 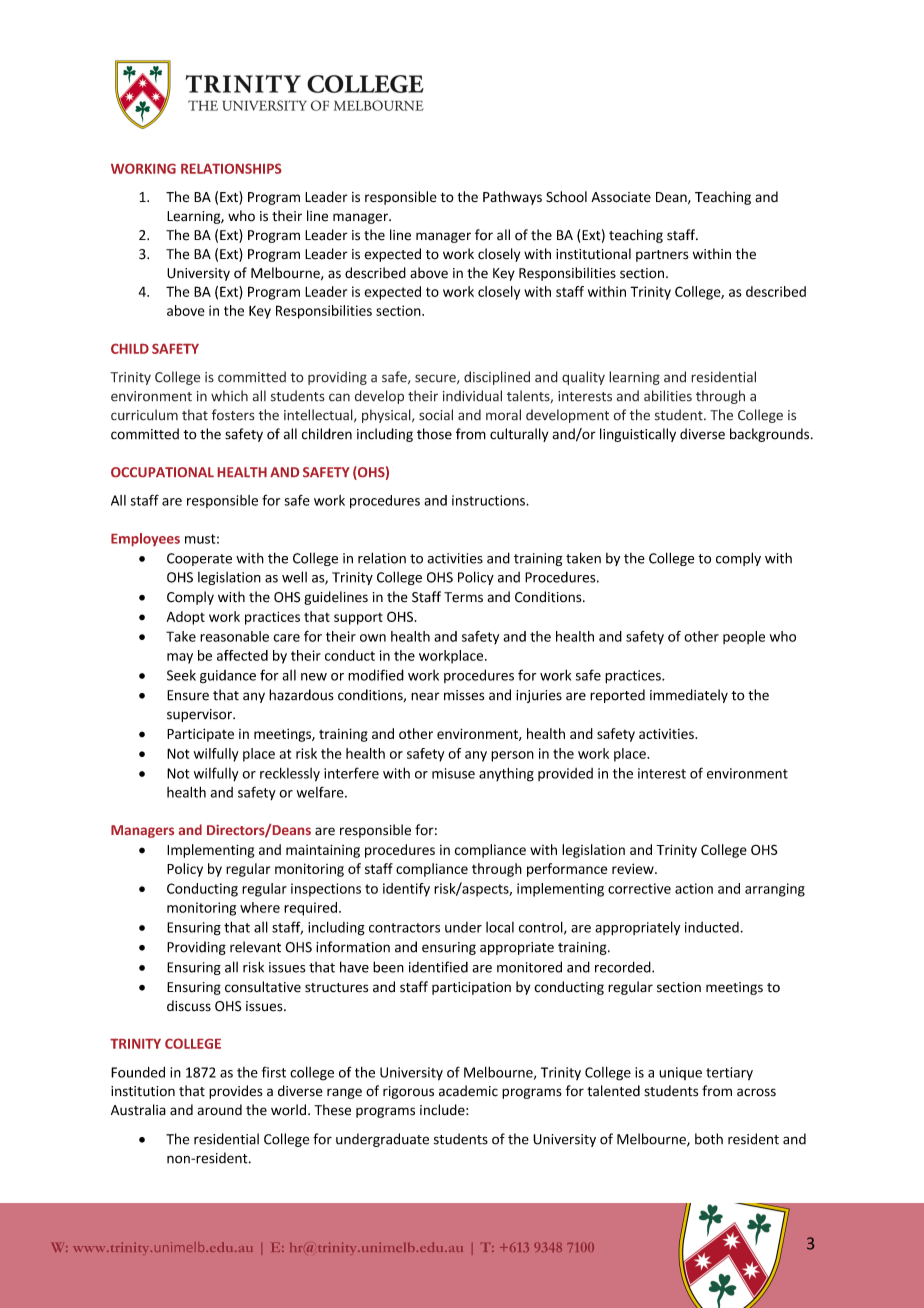 I want to click on guidance, so click(x=228, y=676).
